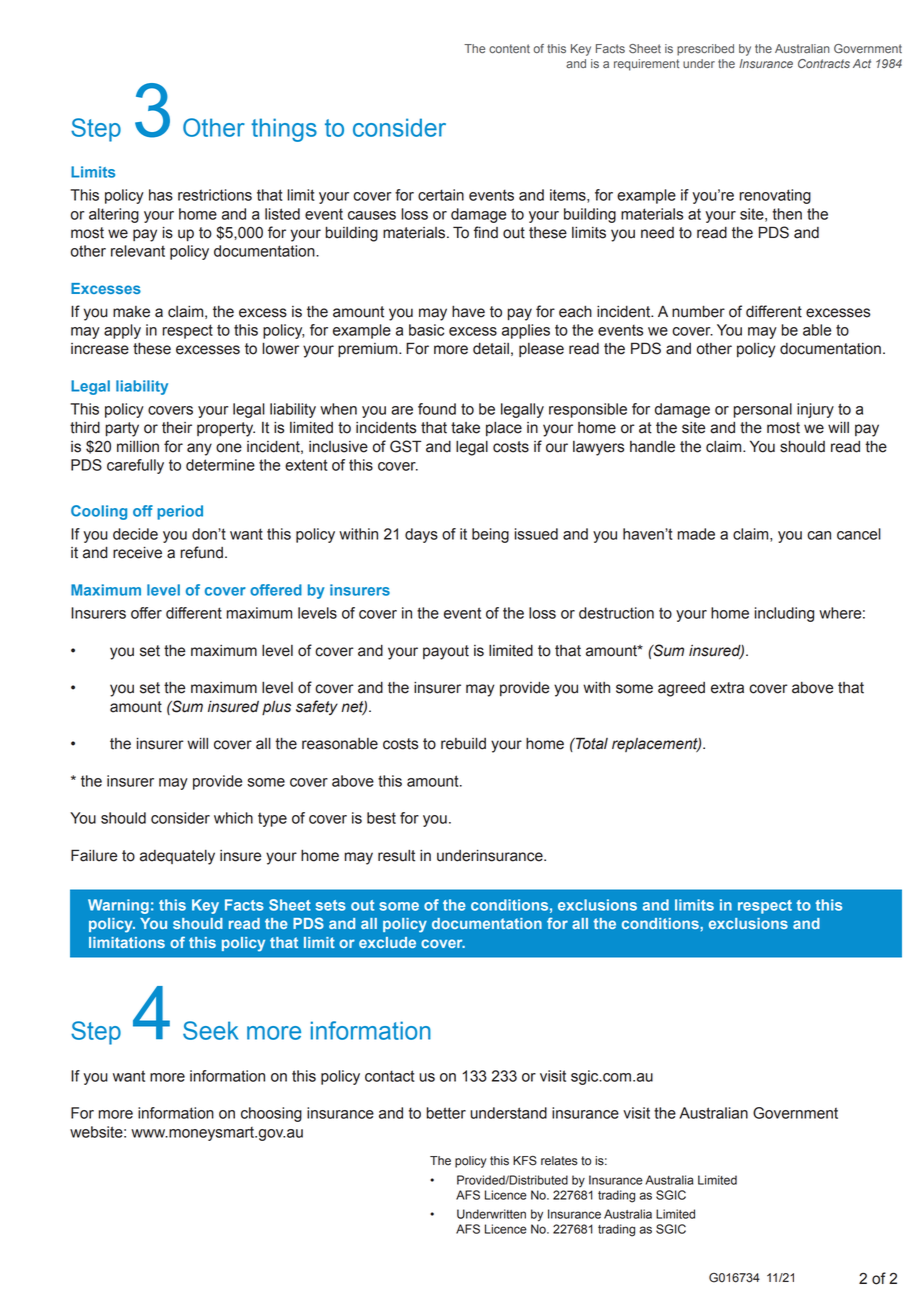 The width and height of the document is (924, 1308). I want to click on things, so click(284, 130).
